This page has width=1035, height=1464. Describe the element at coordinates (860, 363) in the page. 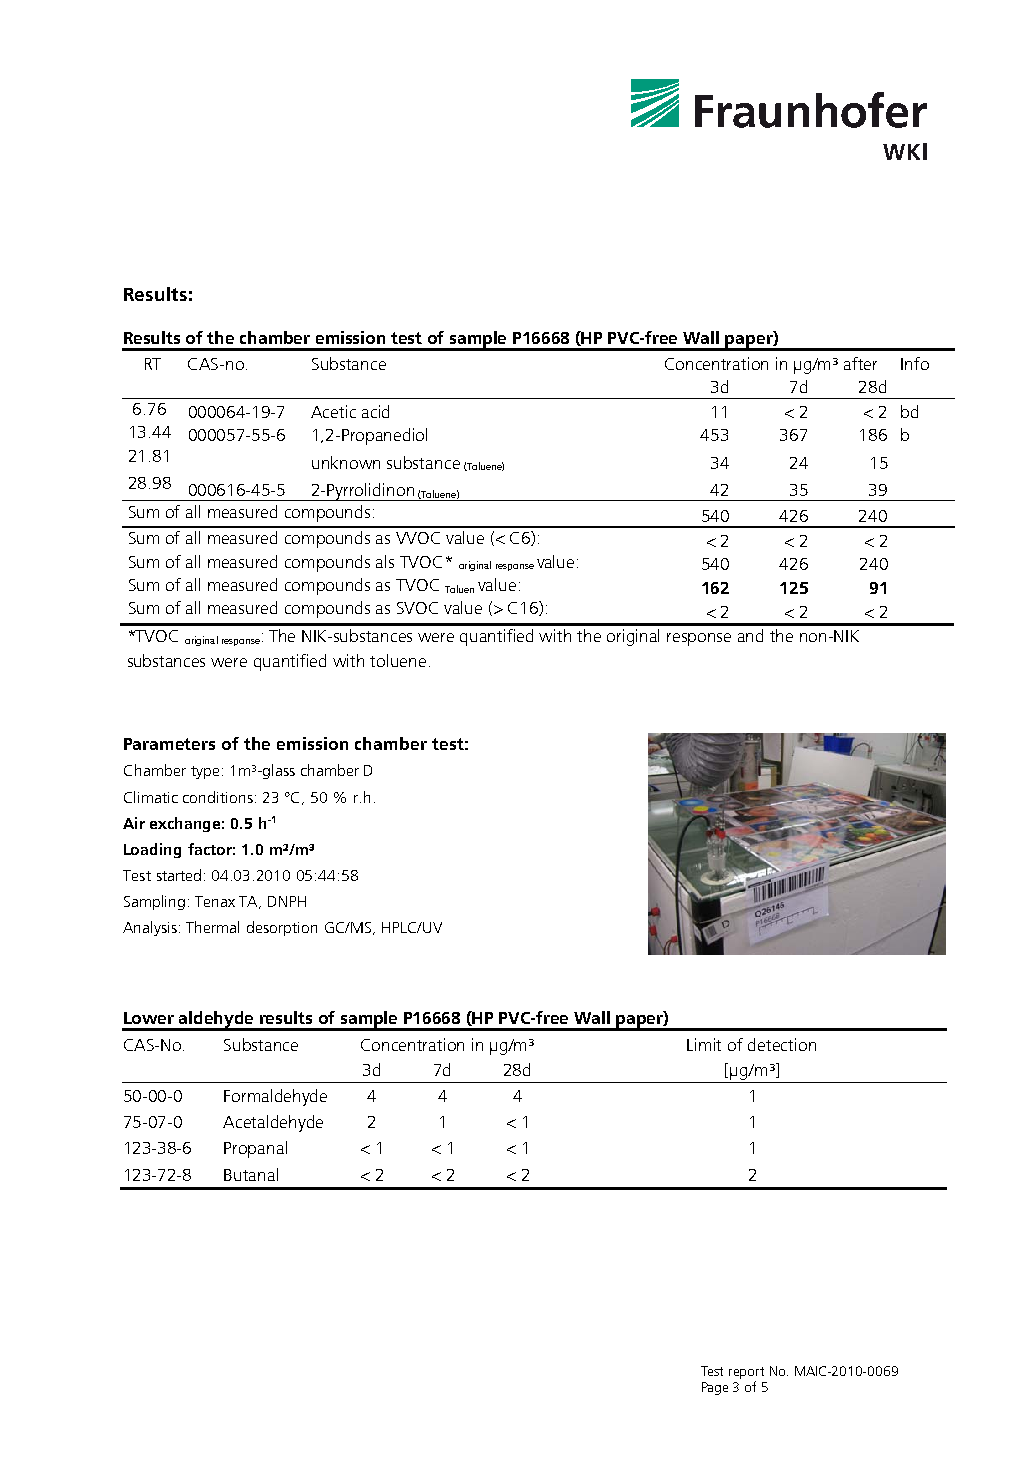

I see `after` at that location.
